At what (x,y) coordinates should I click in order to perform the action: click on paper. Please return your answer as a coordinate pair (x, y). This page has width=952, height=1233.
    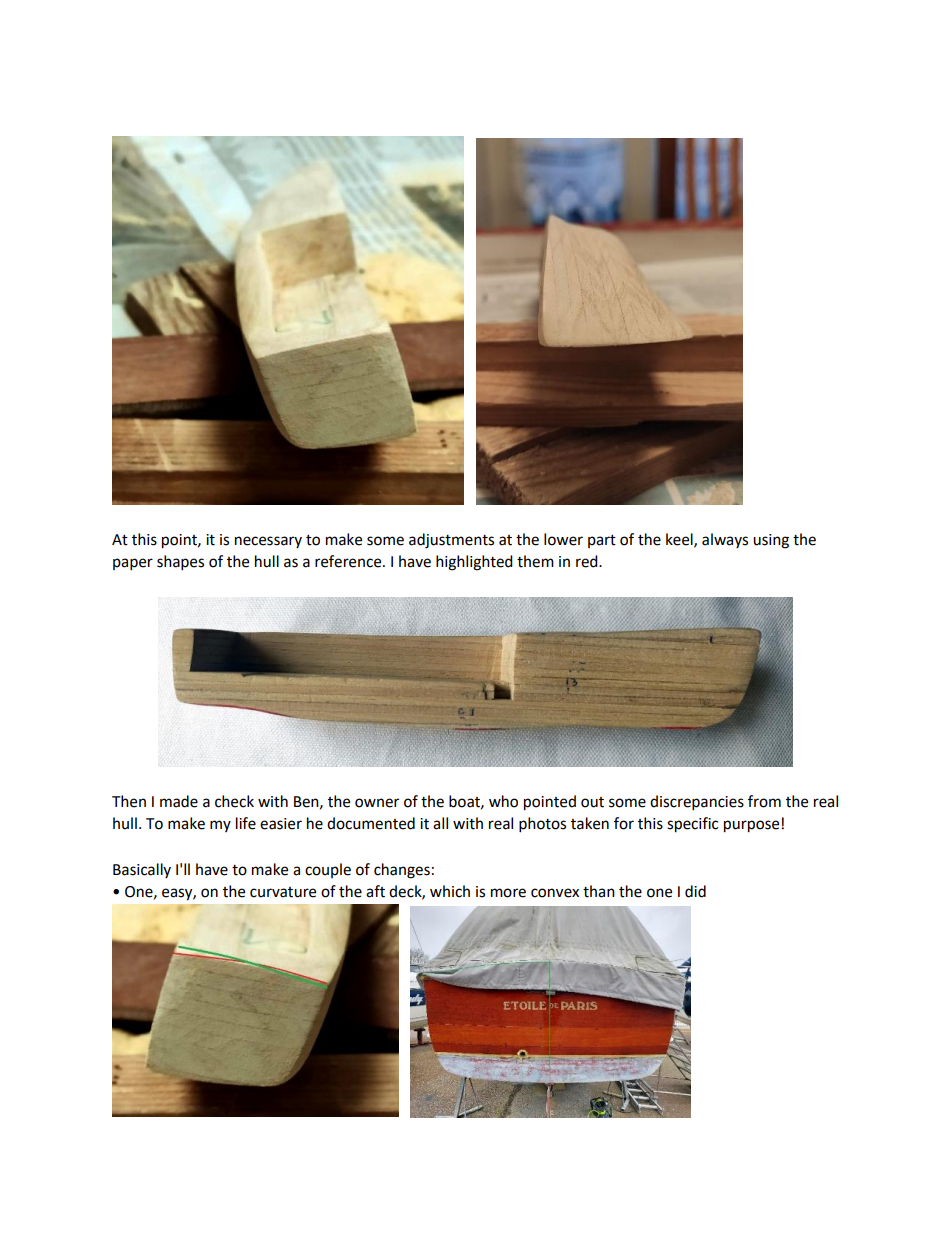
    Looking at the image, I should click on (133, 564).
